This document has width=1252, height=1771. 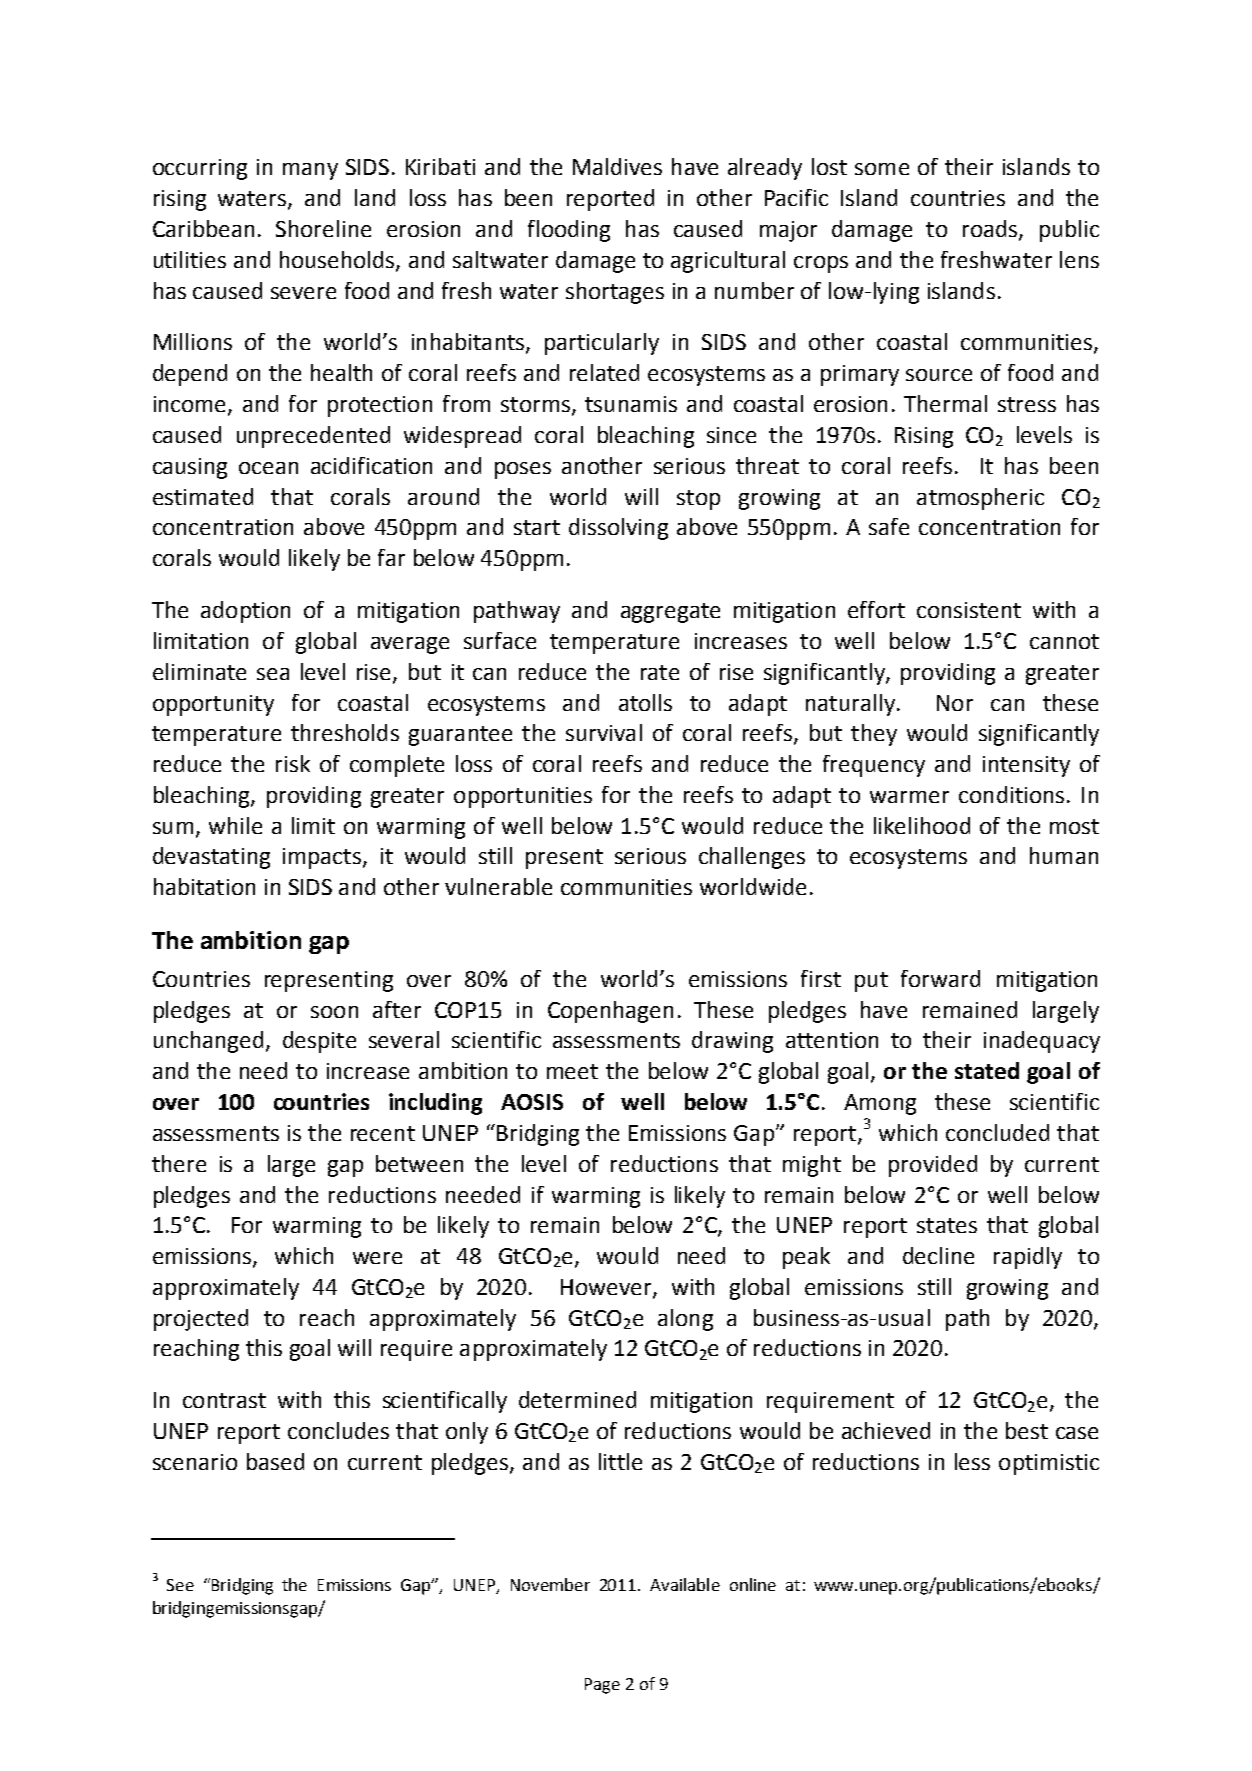 What do you see at coordinates (180, 1585) in the document?
I see `See` at bounding box center [180, 1585].
